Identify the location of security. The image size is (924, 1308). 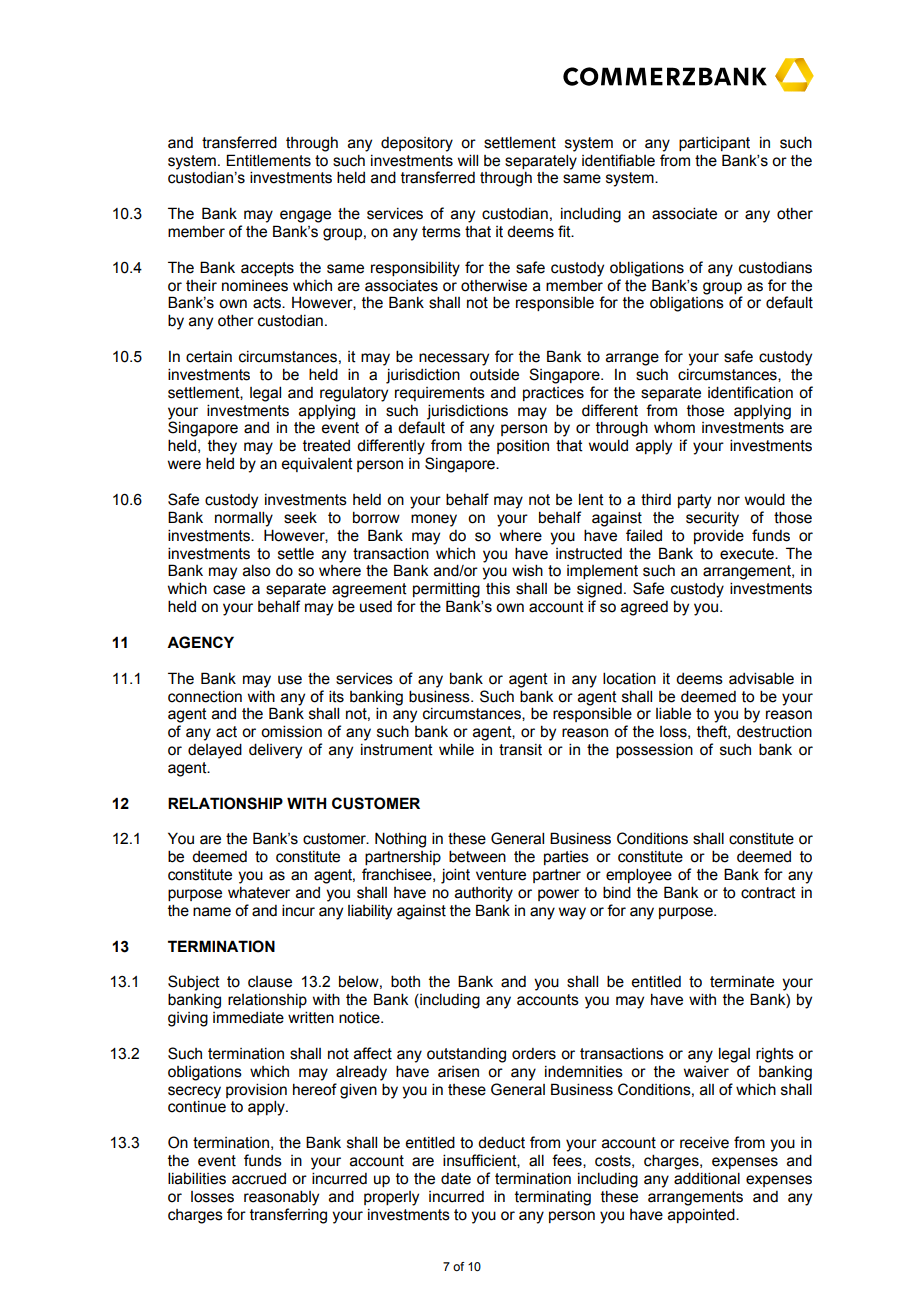
(712, 519).
